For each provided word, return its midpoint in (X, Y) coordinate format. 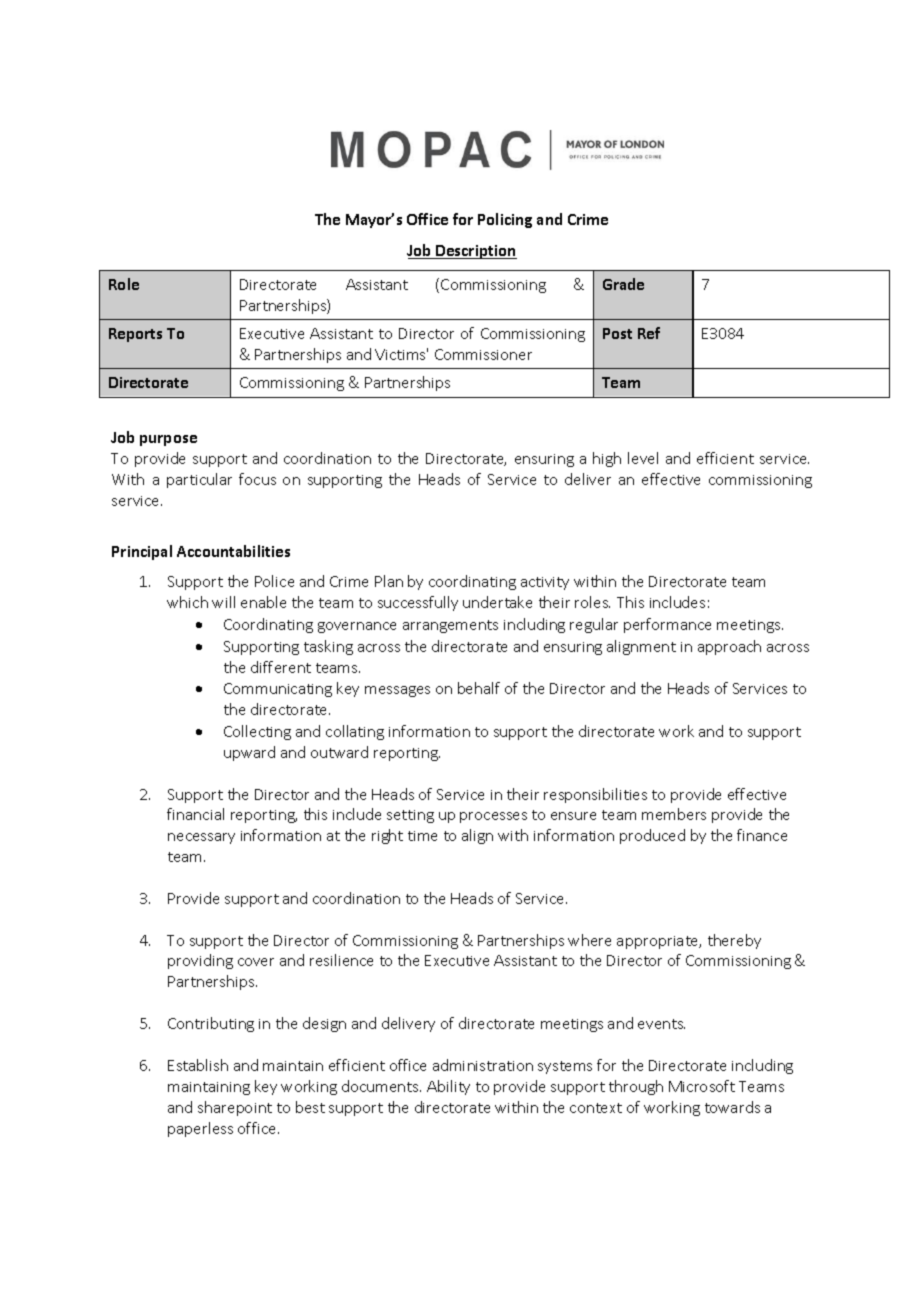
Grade (623, 284)
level (643, 458)
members (674, 814)
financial (195, 814)
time (422, 836)
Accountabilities (233, 551)
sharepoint (235, 1108)
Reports (135, 335)
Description (475, 252)
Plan (389, 581)
